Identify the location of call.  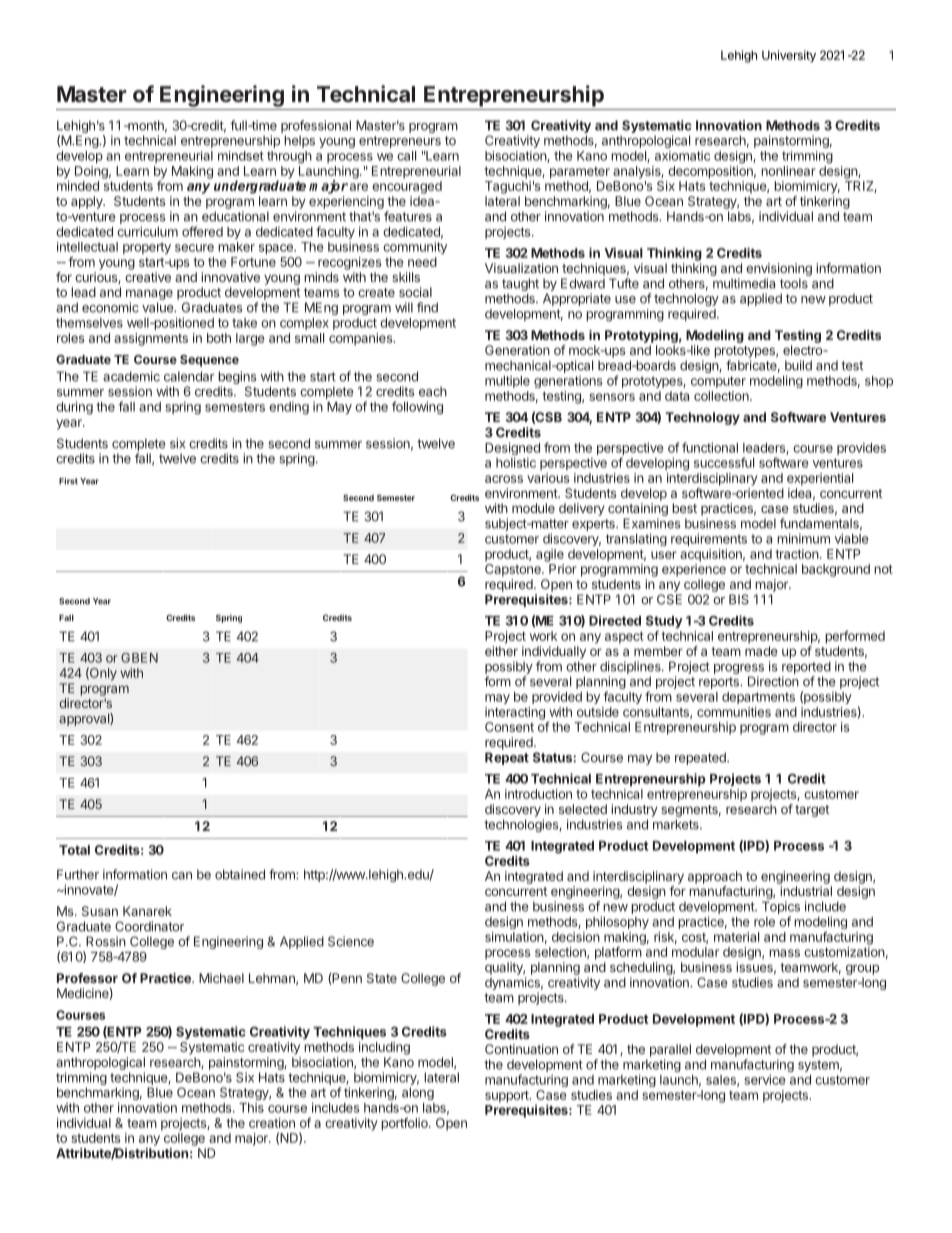
(406, 156).
